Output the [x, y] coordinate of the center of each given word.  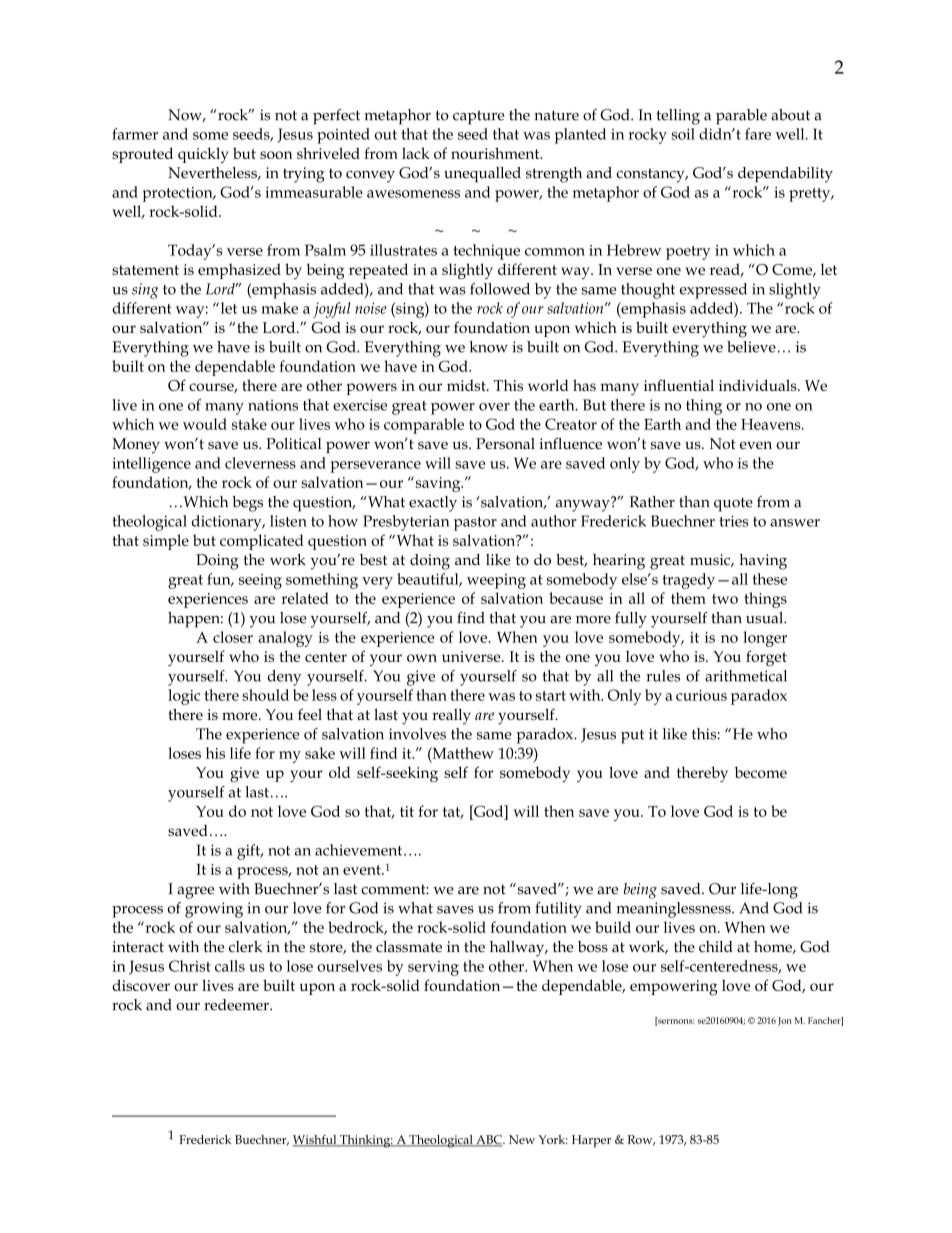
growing [214, 910]
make [279, 308]
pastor [475, 524]
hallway [518, 949]
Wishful [316, 1140]
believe [751, 347]
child [716, 946]
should [265, 695]
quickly [203, 155]
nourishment [496, 153]
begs [247, 504]
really [451, 717]
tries [733, 521]
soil [683, 134]
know [488, 347]
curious [701, 695]
